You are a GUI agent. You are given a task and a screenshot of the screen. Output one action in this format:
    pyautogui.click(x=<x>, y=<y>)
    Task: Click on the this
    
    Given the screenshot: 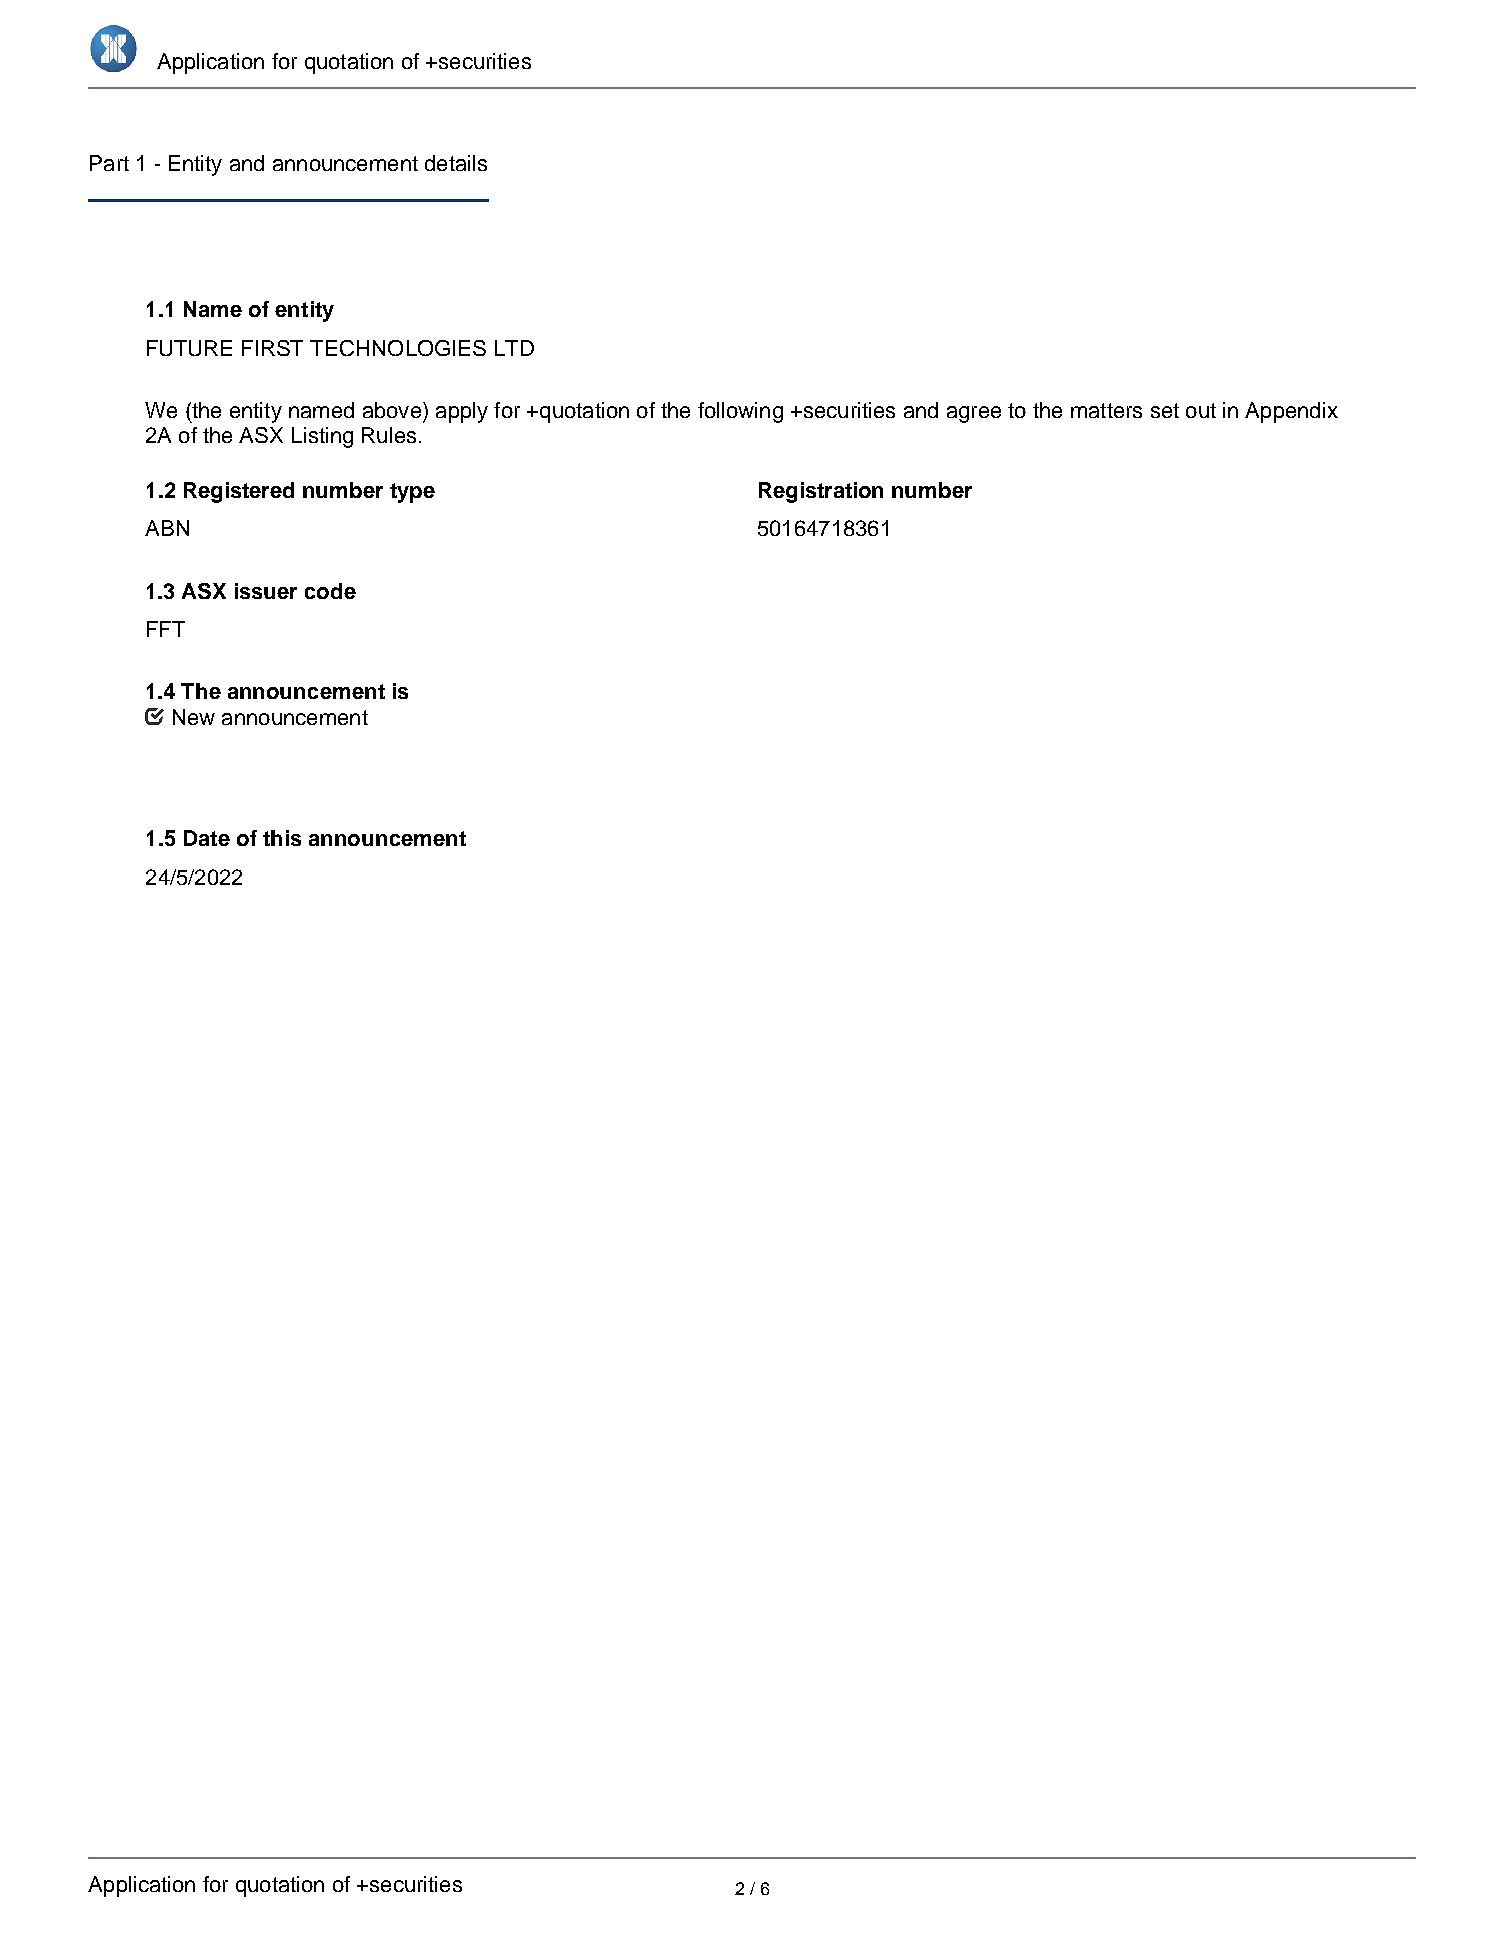 What is the action you would take?
    pyautogui.click(x=282, y=838)
